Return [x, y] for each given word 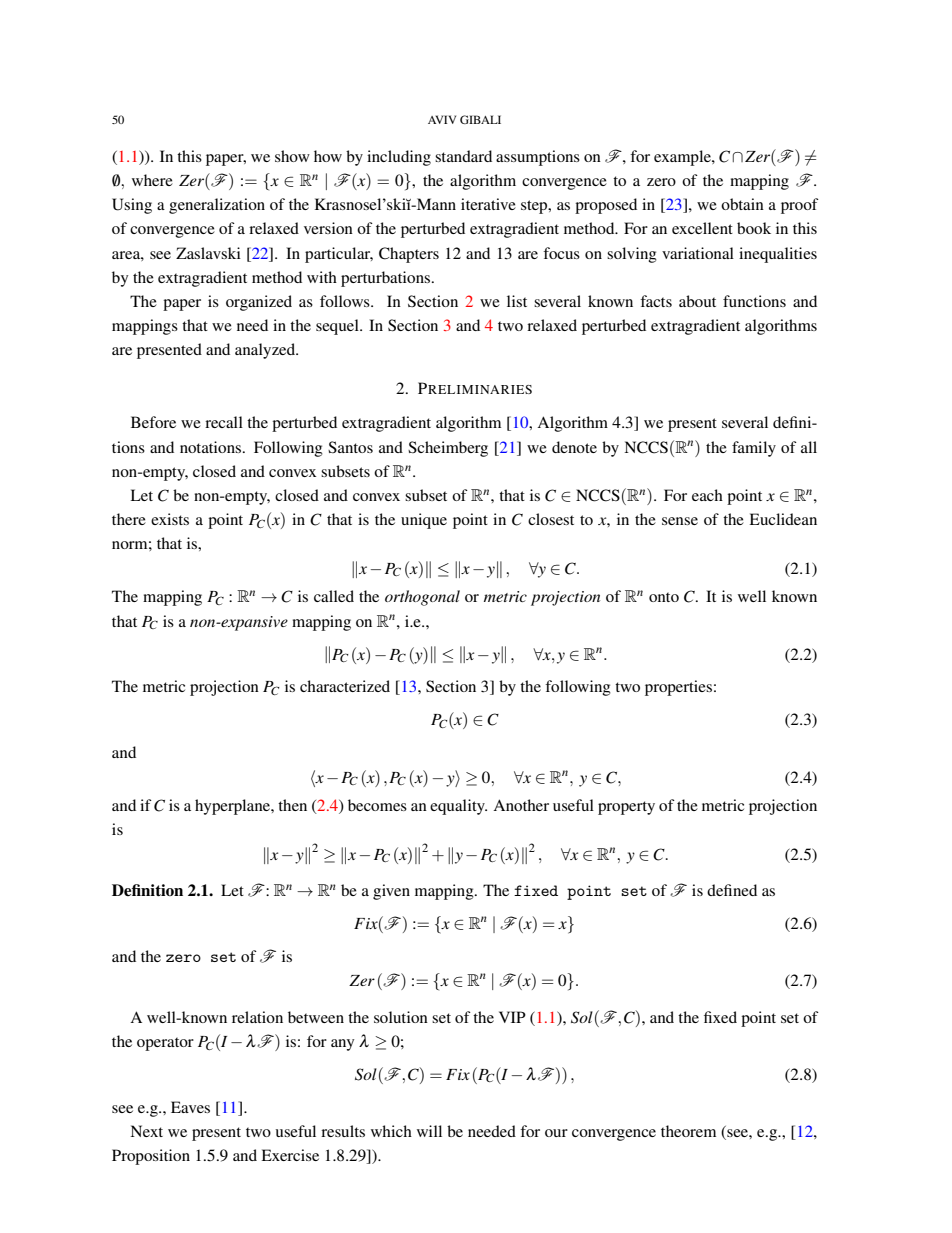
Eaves [190, 1107]
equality [458, 807]
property [626, 808]
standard [463, 156]
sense [680, 521]
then [292, 805]
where [152, 180]
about [697, 301]
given [391, 892]
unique [424, 521]
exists [170, 519]
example [683, 158]
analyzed [266, 351]
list [517, 301]
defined [732, 890]
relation [257, 1017]
